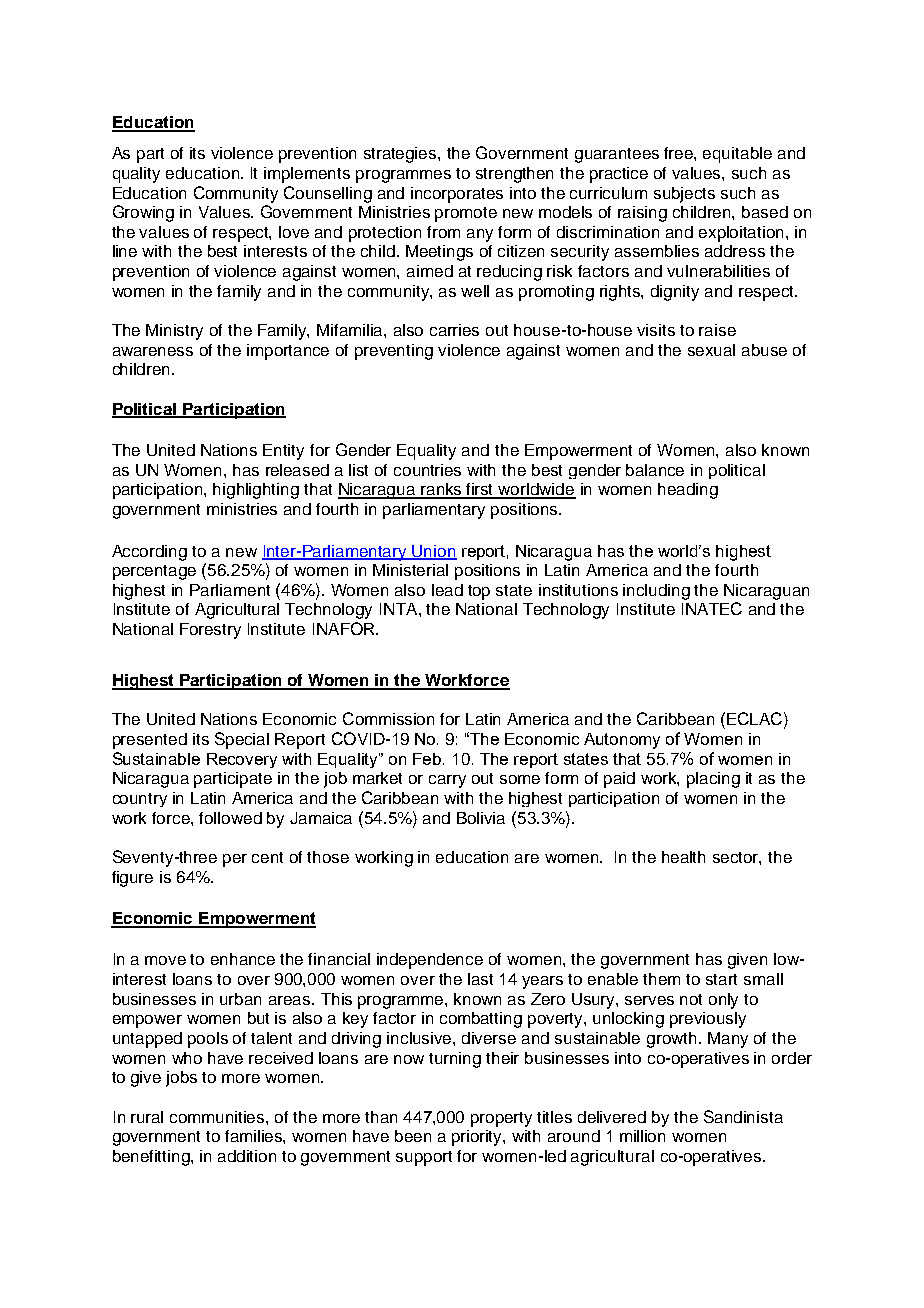 Image resolution: width=924 pixels, height=1308 pixels. Describe the element at coordinates (501, 1119) in the image. I see `property` at that location.
